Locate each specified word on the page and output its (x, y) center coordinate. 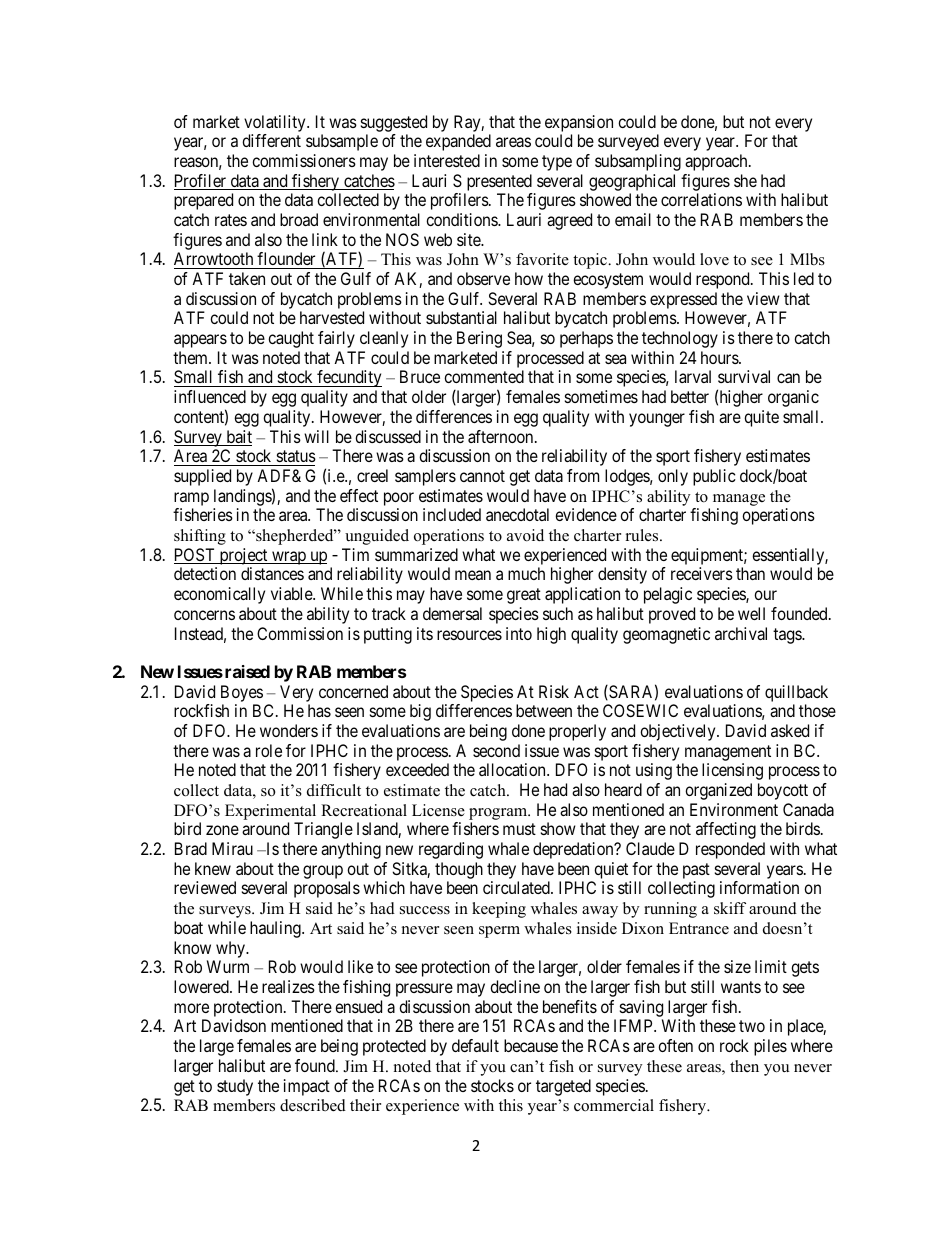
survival (744, 376)
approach (717, 162)
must (519, 829)
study (235, 1087)
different (271, 140)
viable (292, 593)
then (744, 1066)
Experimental (270, 812)
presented (499, 182)
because (531, 1045)
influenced (210, 396)
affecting (726, 830)
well (751, 613)
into (519, 633)
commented (484, 376)
